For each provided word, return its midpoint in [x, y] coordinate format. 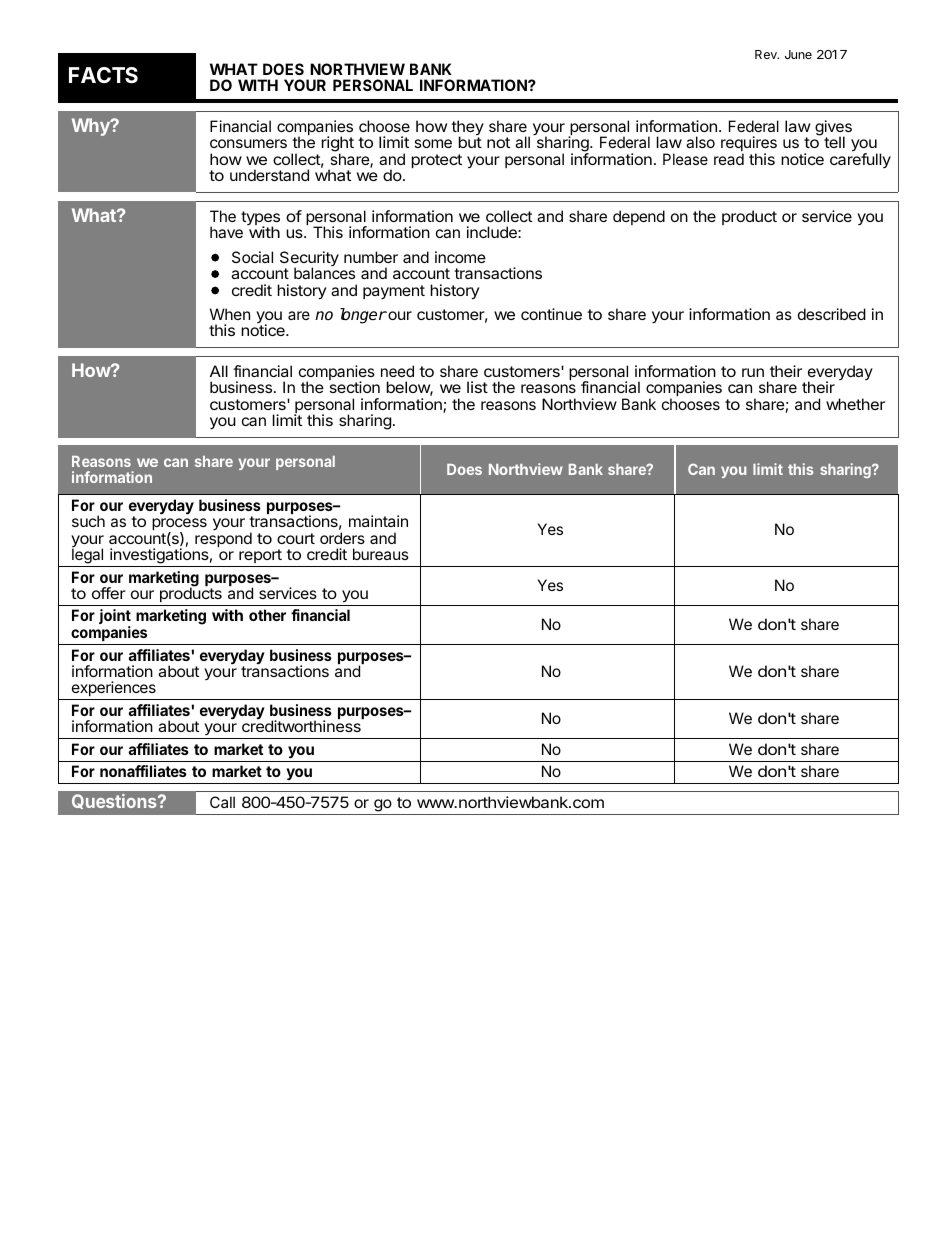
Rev [767, 54]
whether [855, 404]
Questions [115, 801]
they [467, 129]
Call [222, 802]
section [355, 387]
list [477, 387]
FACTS [103, 75]
